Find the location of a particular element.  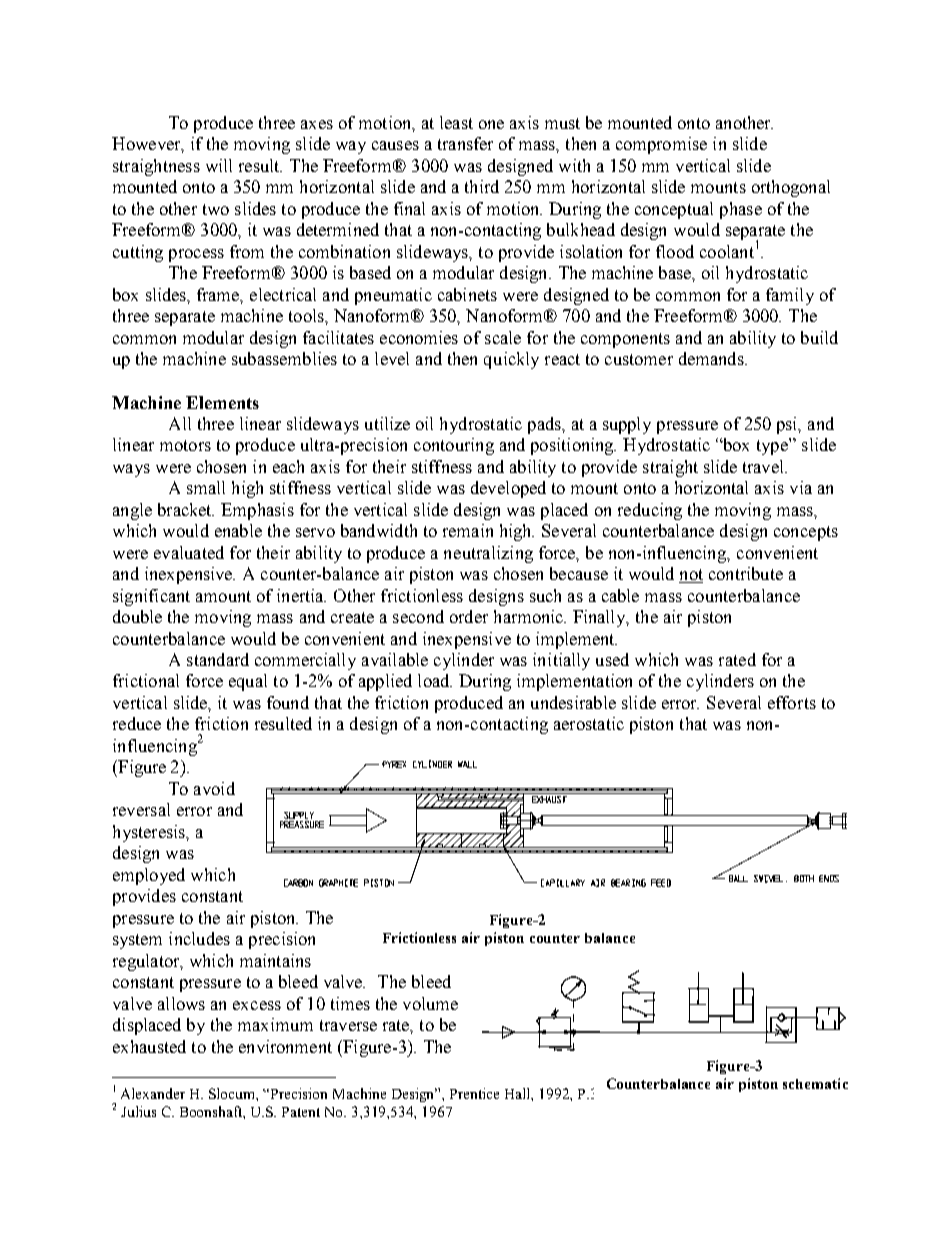

volume is located at coordinates (430, 1003).
